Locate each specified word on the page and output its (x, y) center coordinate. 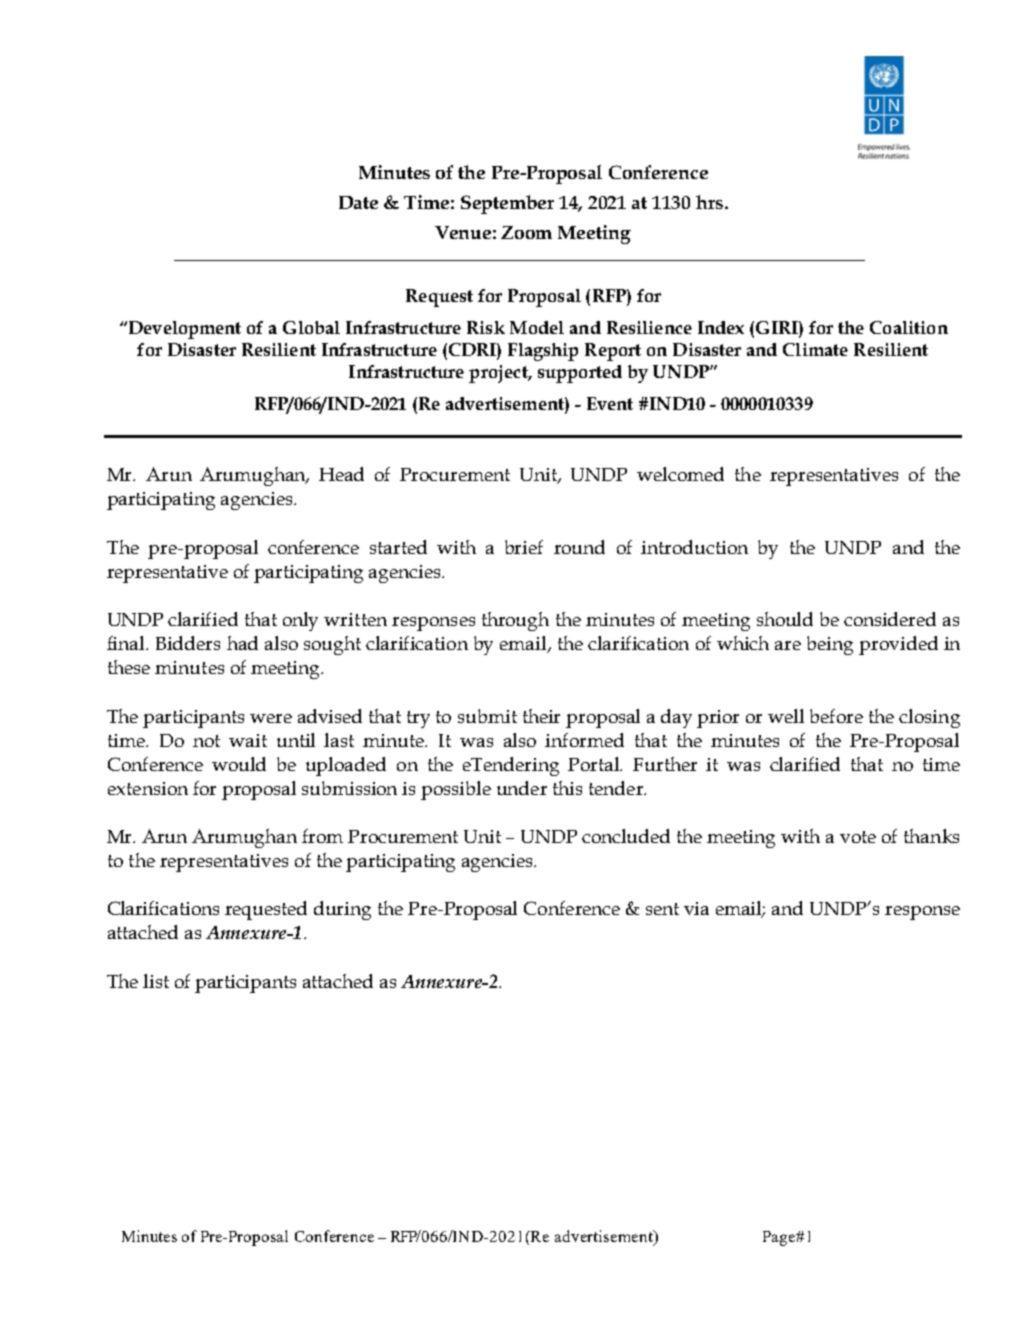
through (515, 621)
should (785, 619)
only (300, 621)
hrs (711, 202)
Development (183, 330)
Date (358, 202)
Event (610, 403)
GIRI (776, 327)
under (522, 788)
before (836, 716)
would (239, 764)
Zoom (526, 232)
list (156, 981)
